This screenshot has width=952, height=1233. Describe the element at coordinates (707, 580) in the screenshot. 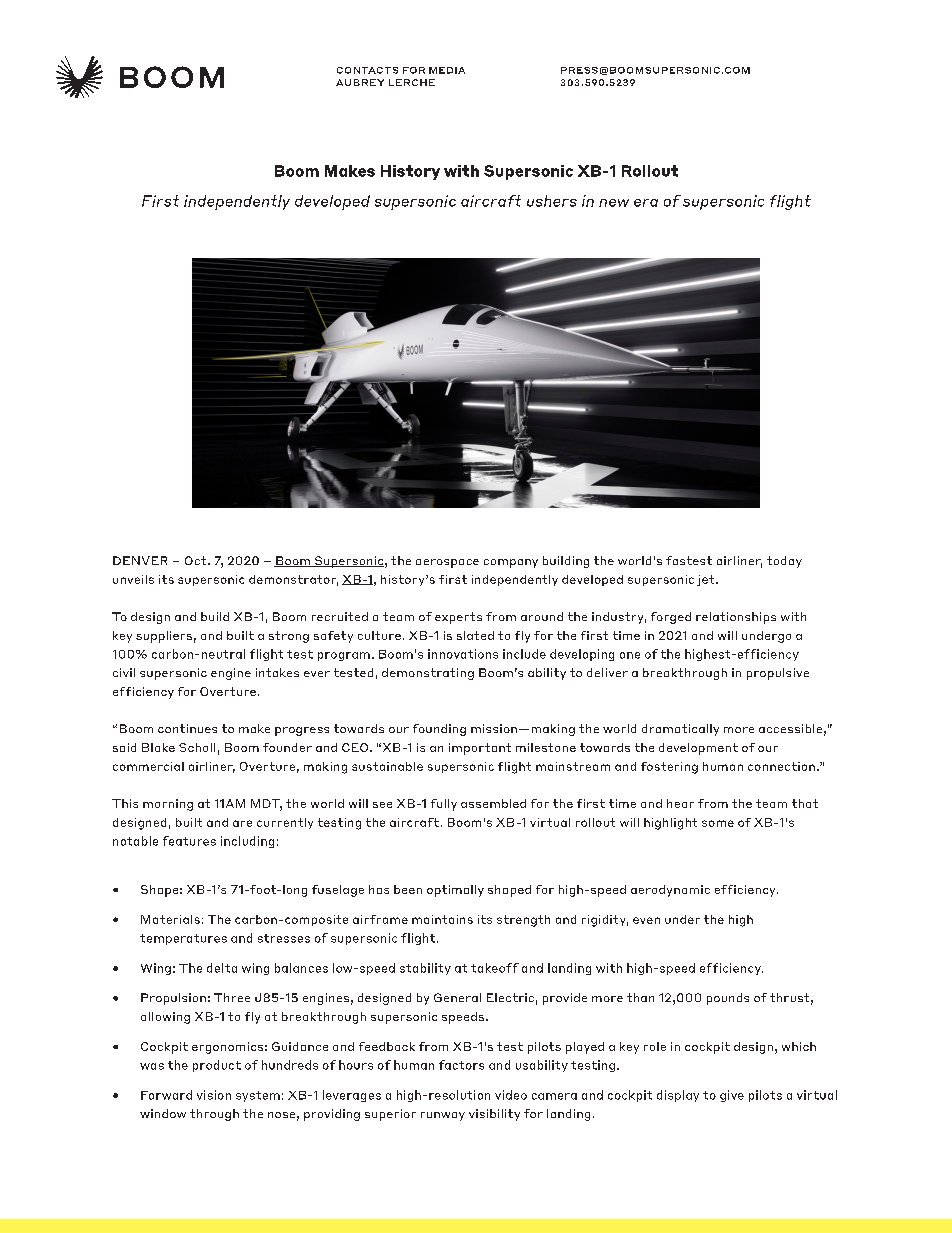

I see `jet` at that location.
